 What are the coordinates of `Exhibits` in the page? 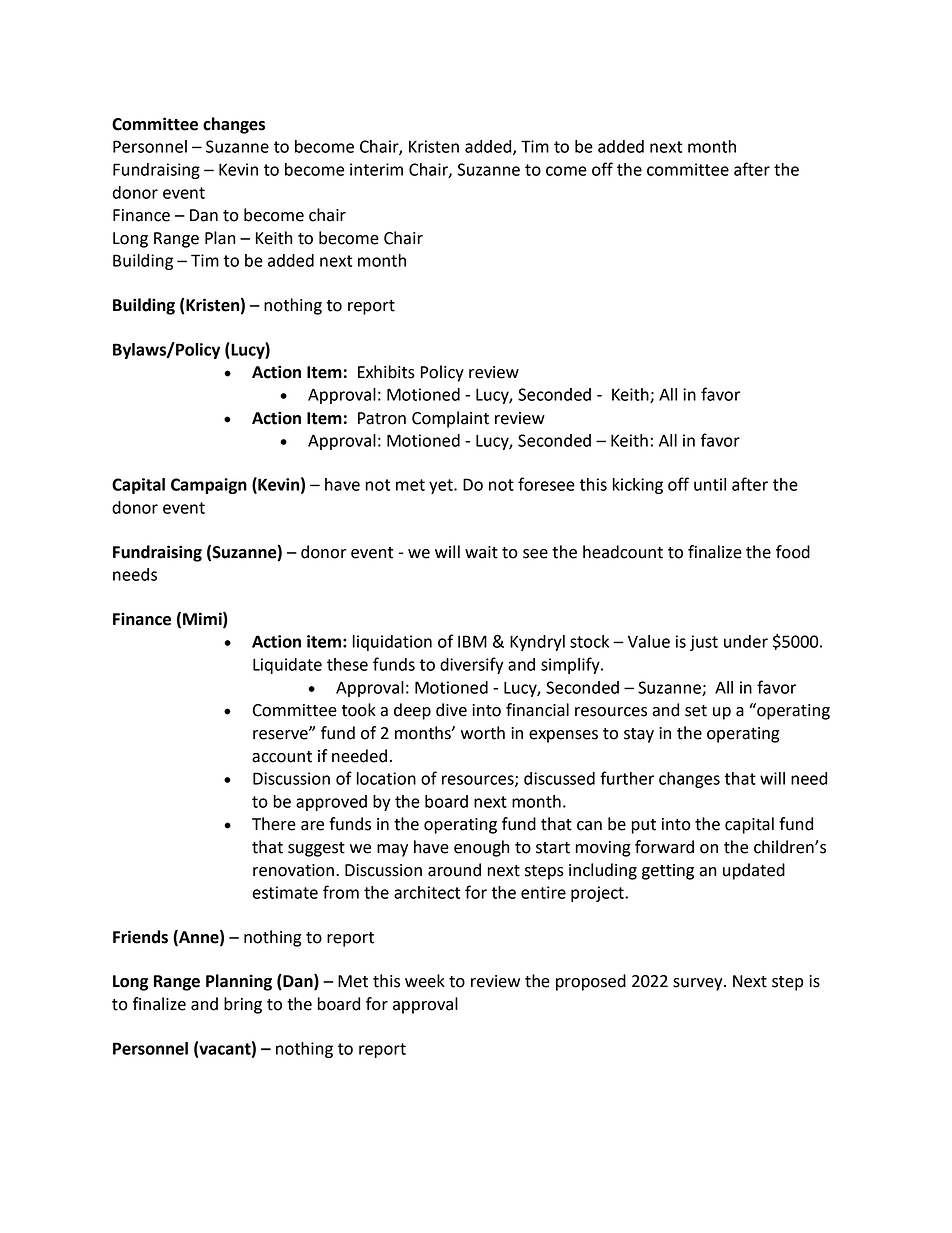 It's located at (386, 372).
